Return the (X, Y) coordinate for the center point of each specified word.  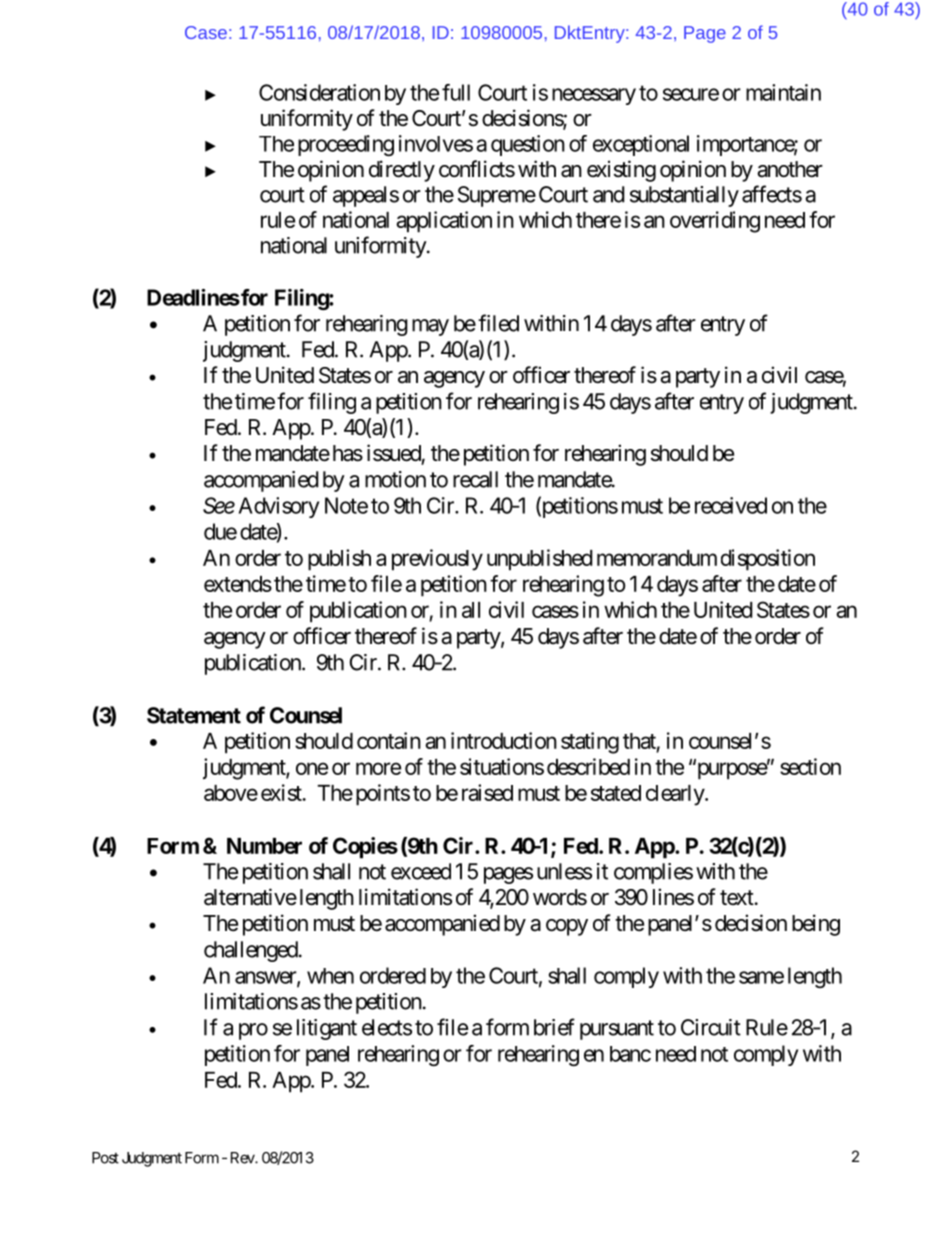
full (456, 92)
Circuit (711, 1027)
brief (554, 1027)
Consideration (319, 92)
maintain (783, 92)
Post (105, 1158)
